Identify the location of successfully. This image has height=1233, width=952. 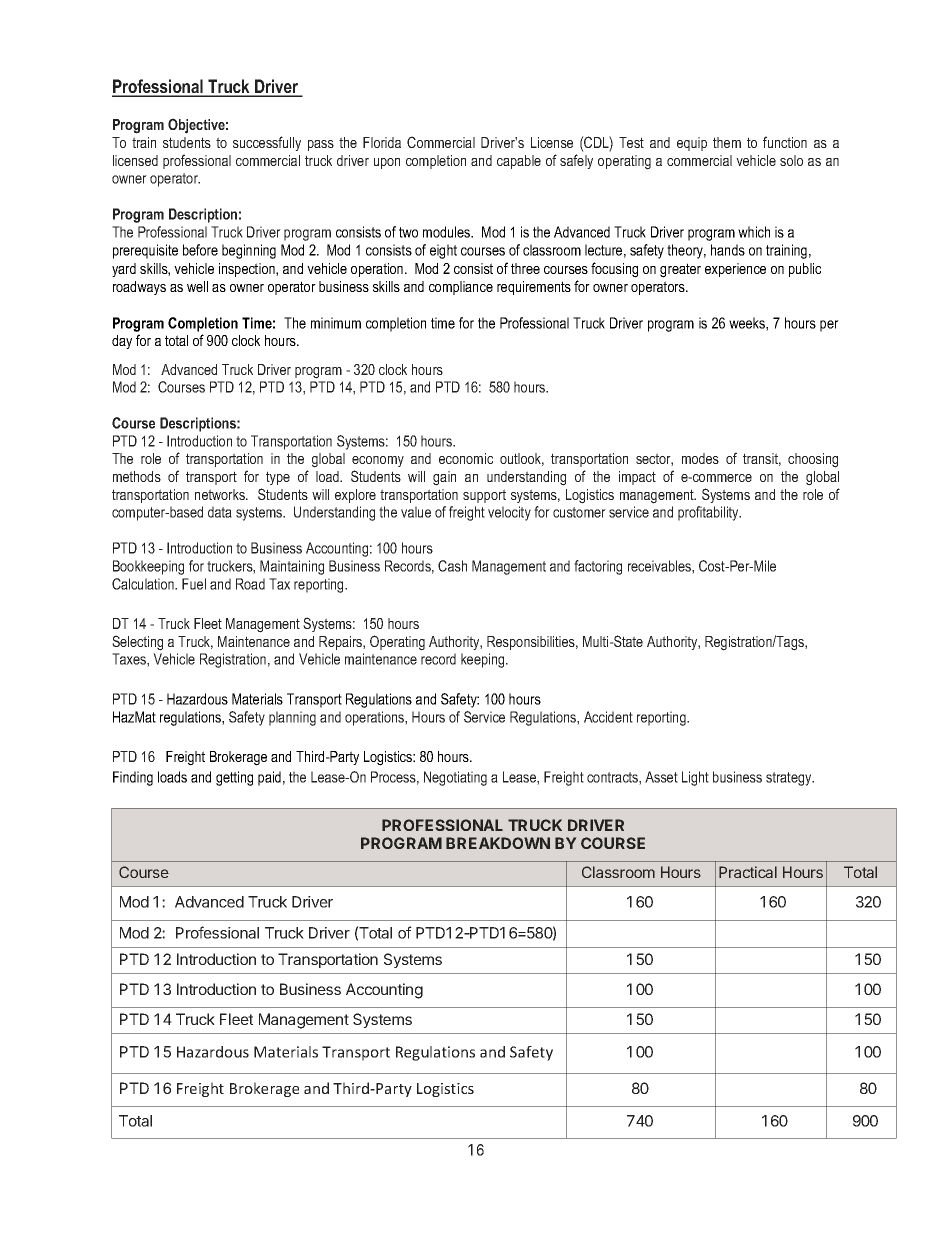
(267, 143).
